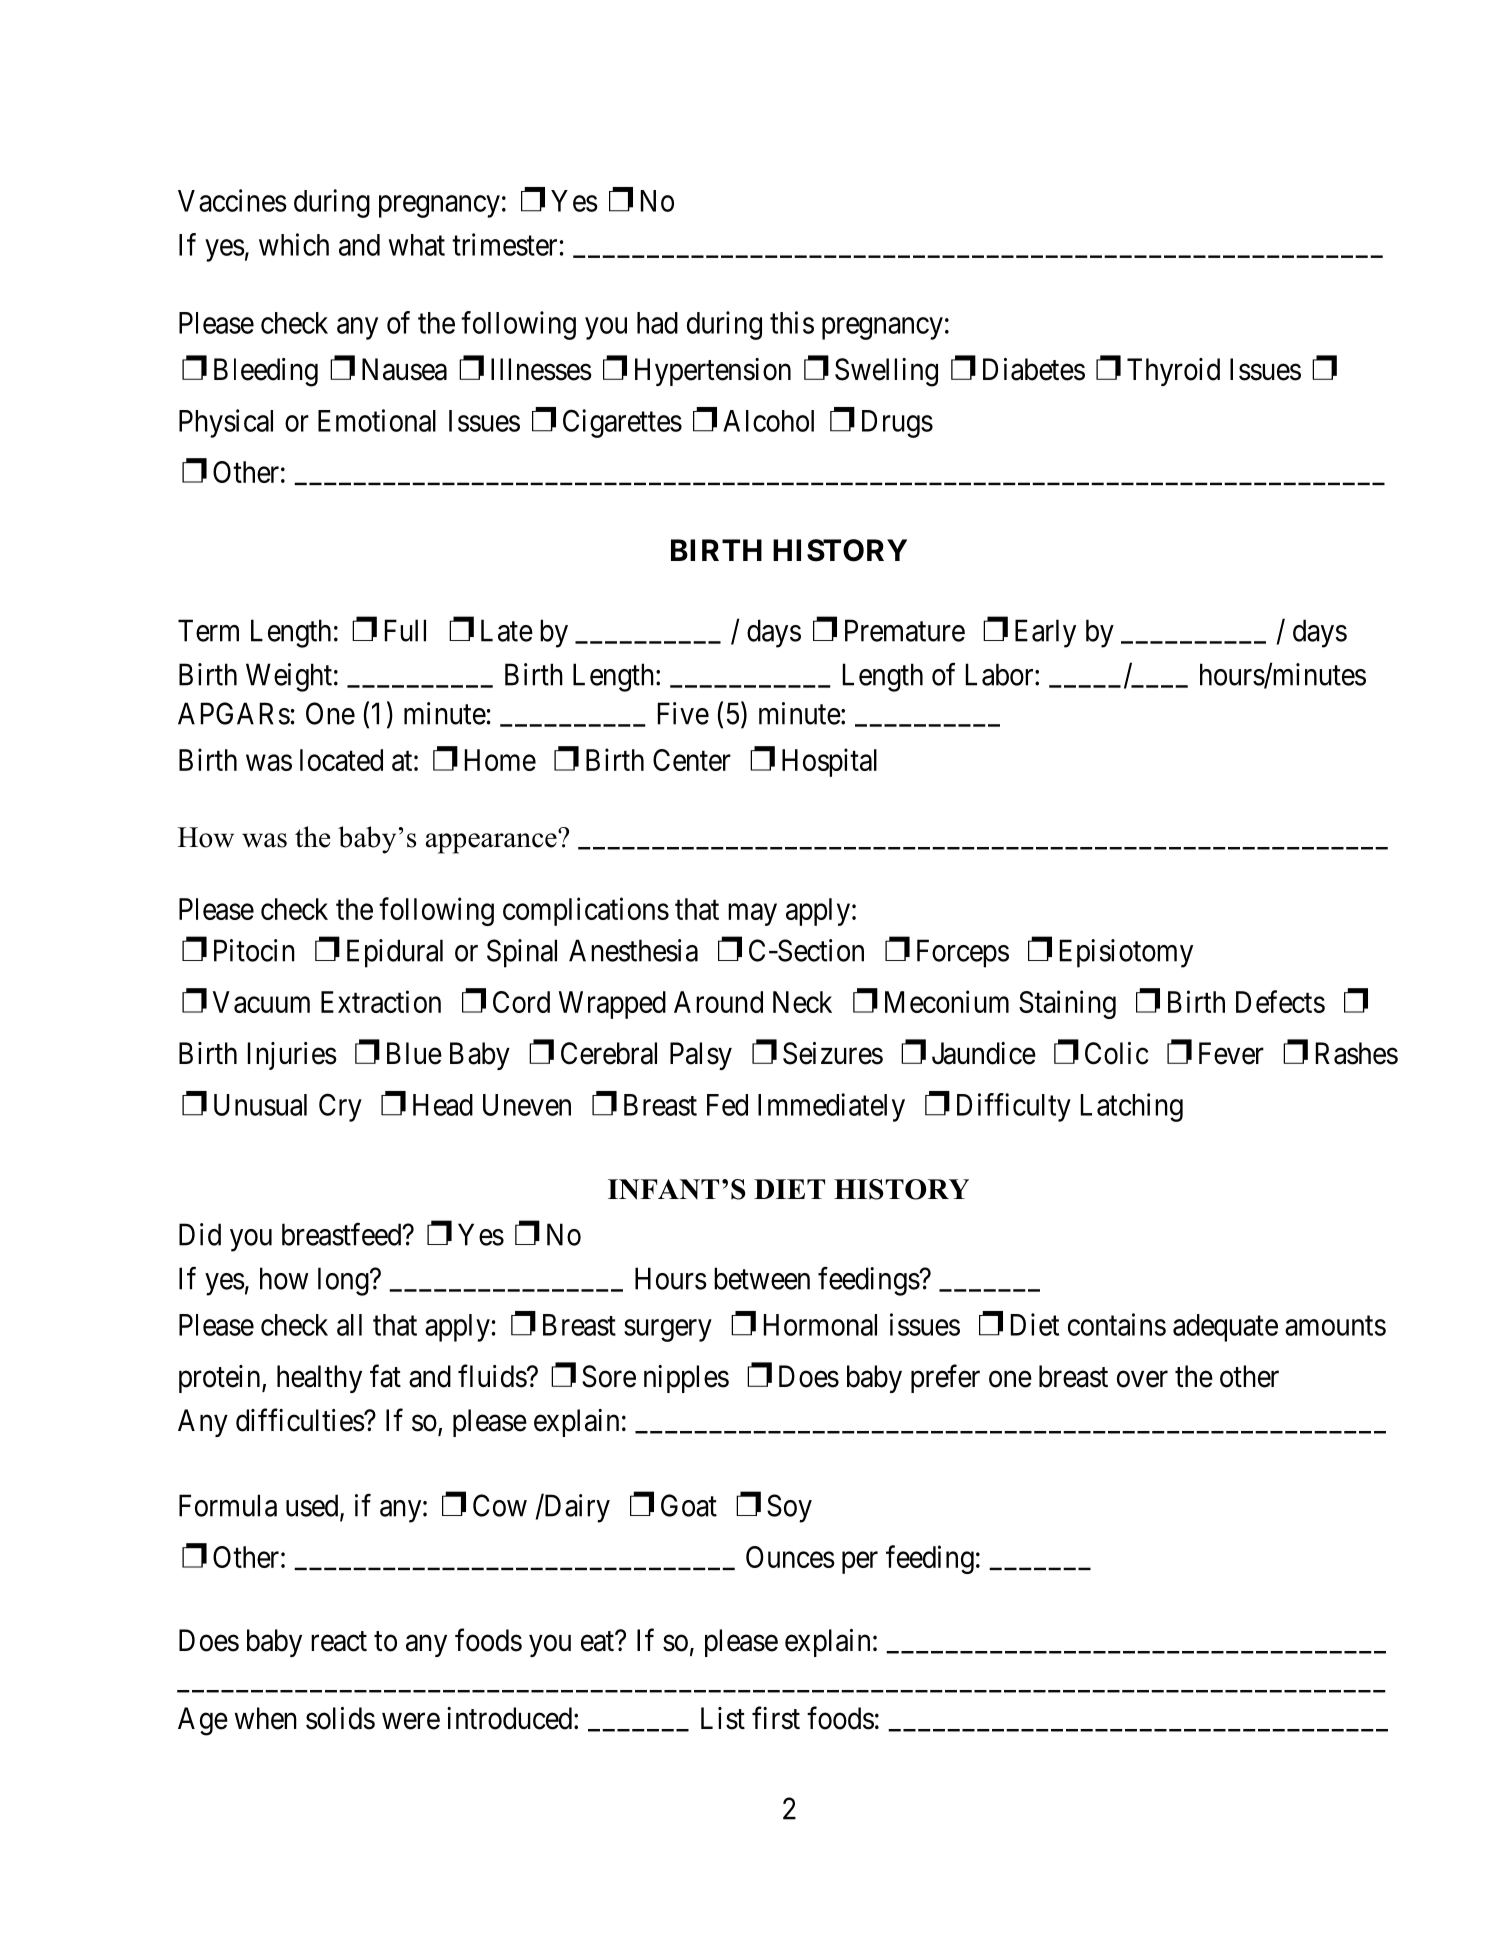 This image has height=1949, width=1506. I want to click on first, so click(776, 1718).
